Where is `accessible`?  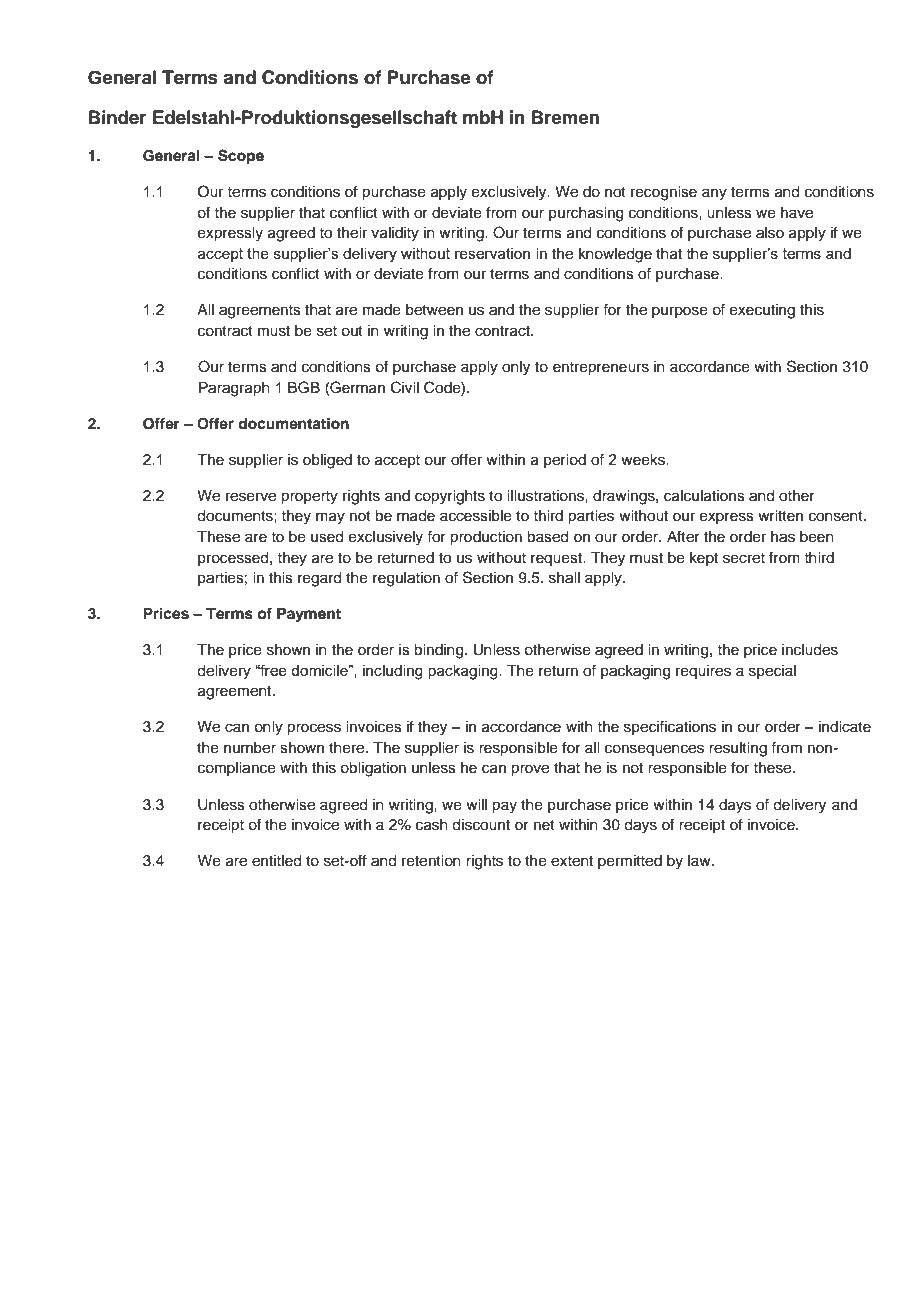 accessible is located at coordinates (476, 516).
